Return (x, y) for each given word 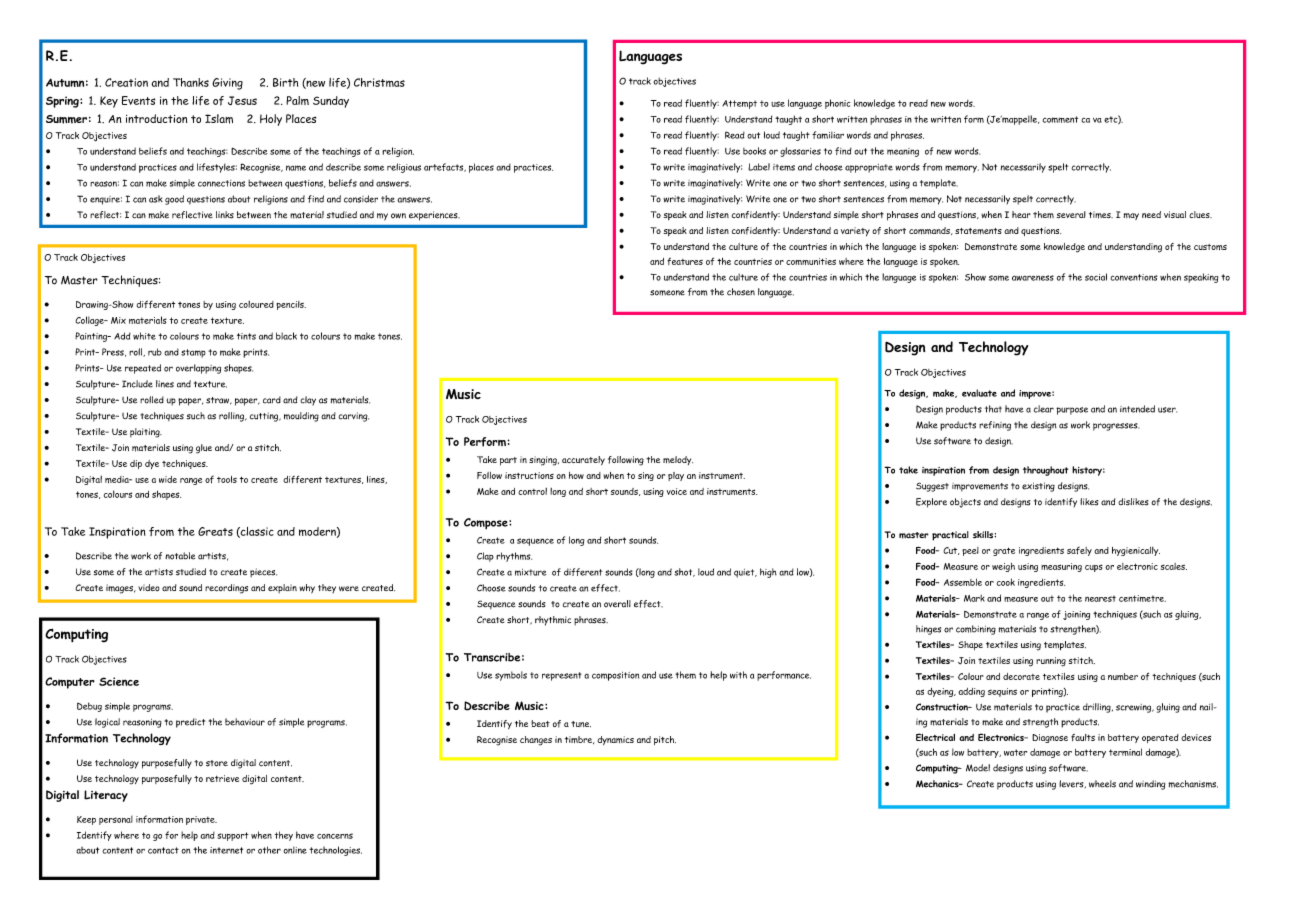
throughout (1045, 471)
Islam (219, 119)
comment (1060, 119)
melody (678, 460)
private (201, 820)
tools (227, 479)
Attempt (739, 104)
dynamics (615, 740)
